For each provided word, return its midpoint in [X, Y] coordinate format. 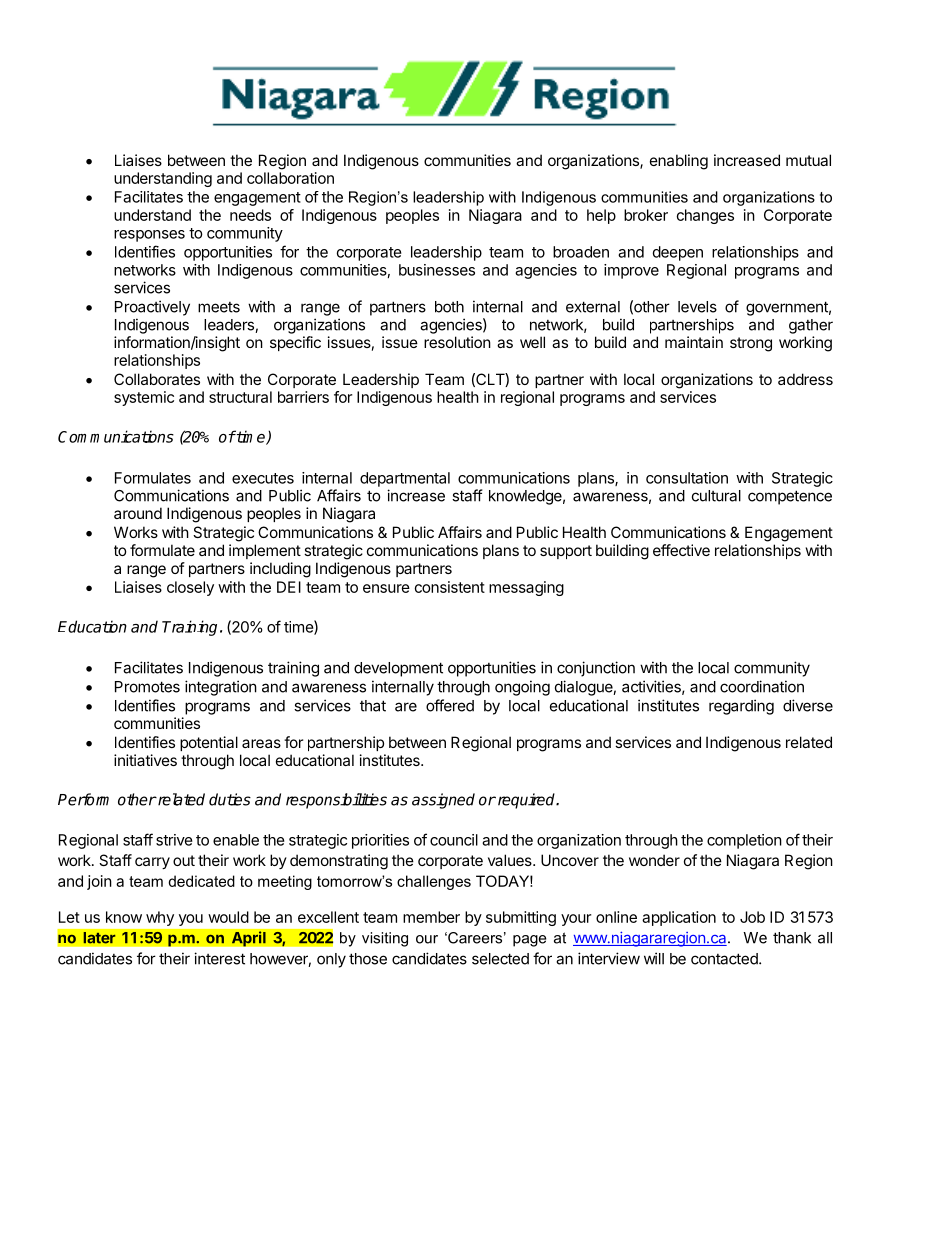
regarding [741, 707]
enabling [679, 162]
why [160, 918]
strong [751, 344]
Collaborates [157, 379]
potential [209, 743]
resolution [457, 342]
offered [450, 705]
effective [681, 550]
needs [250, 215]
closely [190, 588]
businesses [437, 270]
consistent [450, 587]
